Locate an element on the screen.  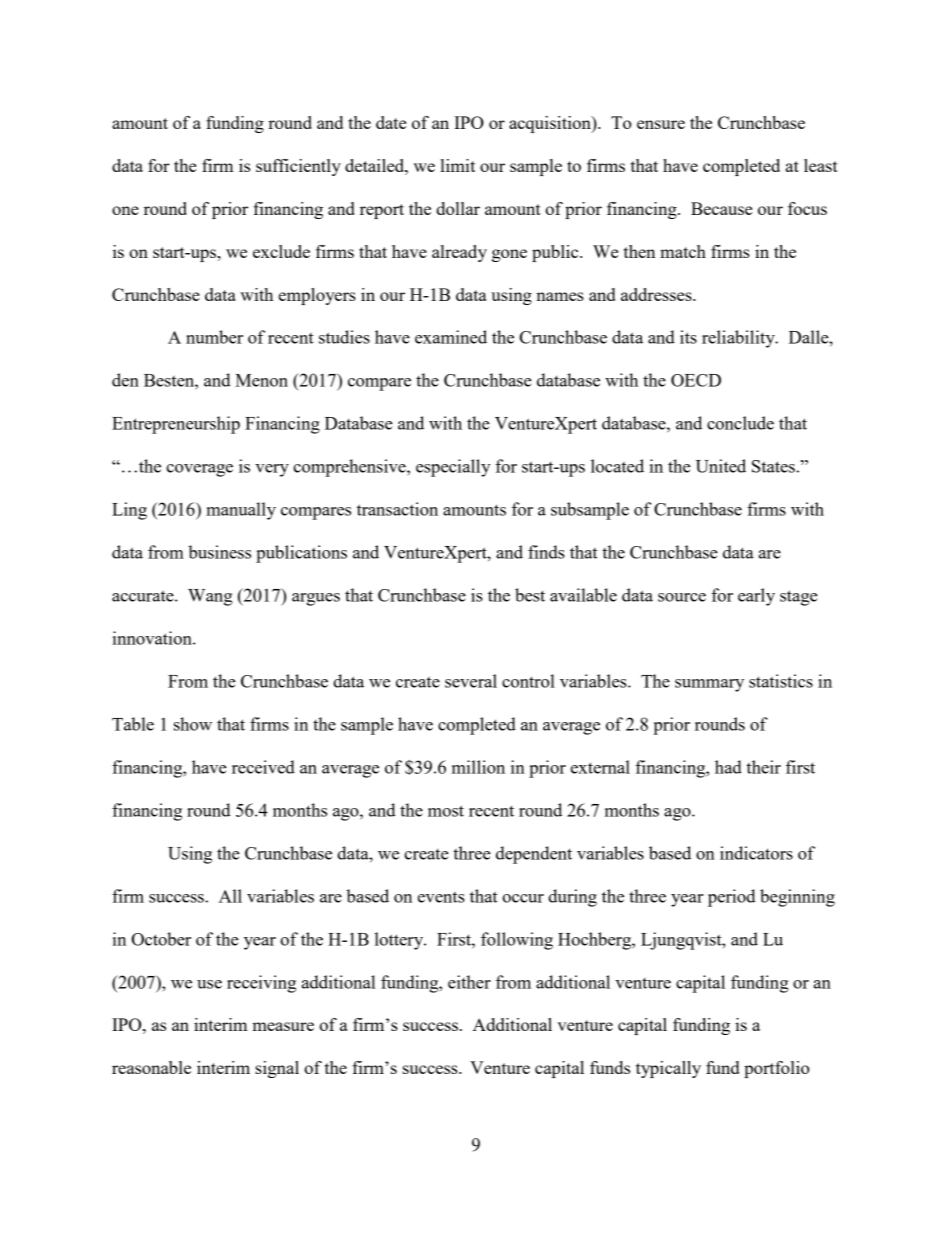
either is located at coordinates (469, 982).
